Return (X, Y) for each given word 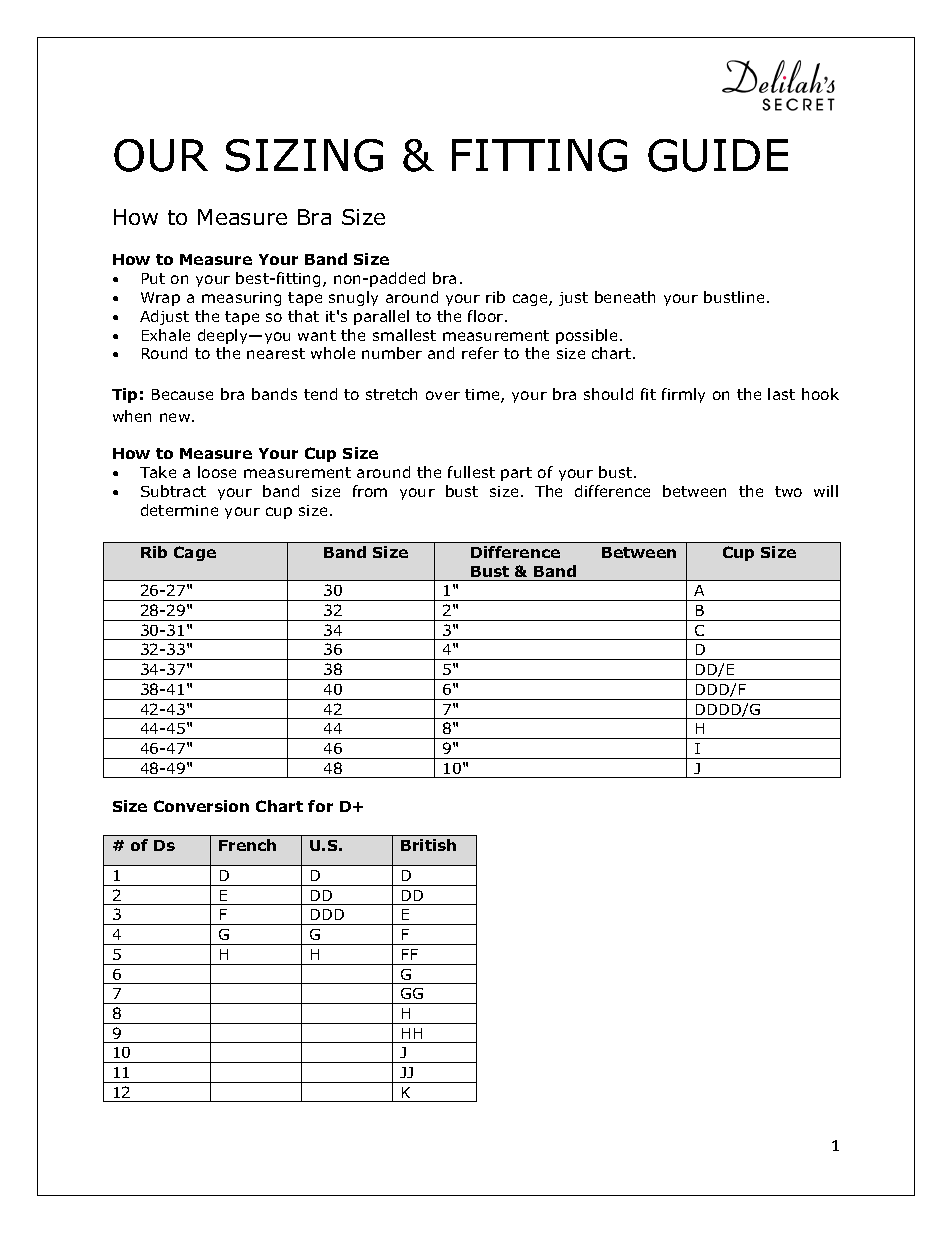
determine (179, 510)
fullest (471, 472)
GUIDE (718, 155)
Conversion (201, 806)
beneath (625, 297)
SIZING (304, 155)
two (788, 491)
